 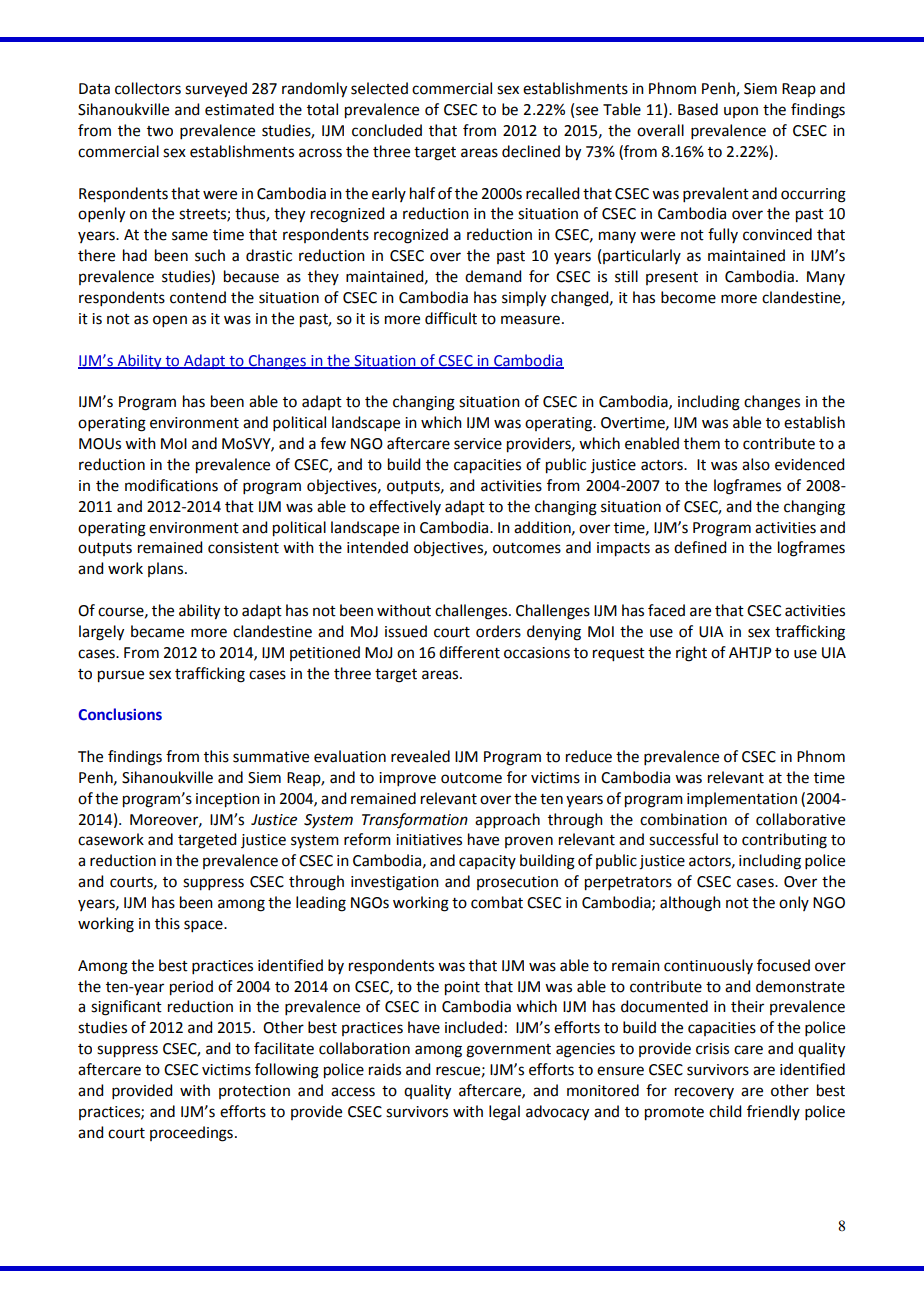 I want to click on orders, so click(x=498, y=631).
